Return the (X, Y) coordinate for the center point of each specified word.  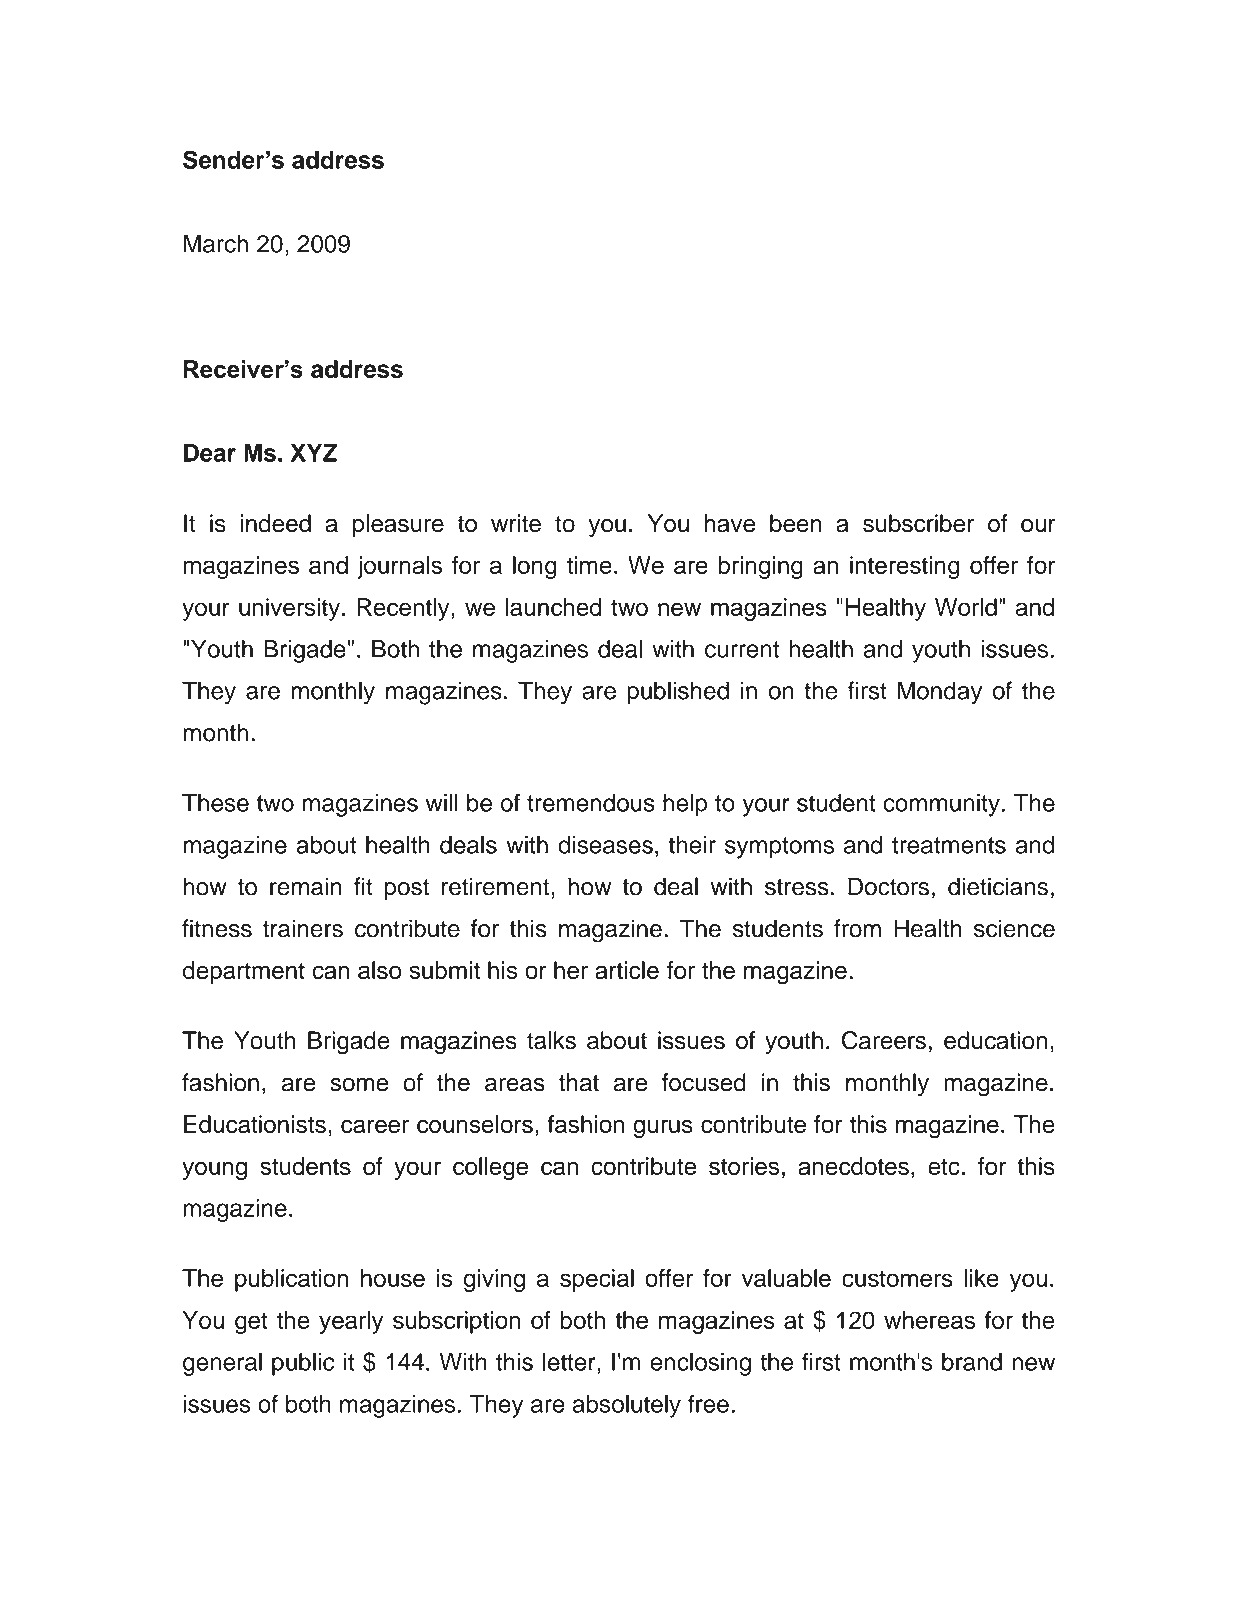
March (216, 243)
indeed (276, 523)
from (857, 928)
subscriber (918, 523)
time (589, 565)
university (289, 609)
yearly (351, 1322)
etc (944, 1167)
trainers (303, 928)
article (627, 970)
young (214, 1170)
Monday (939, 693)
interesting (905, 567)
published (678, 693)
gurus (663, 1128)
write (516, 523)
